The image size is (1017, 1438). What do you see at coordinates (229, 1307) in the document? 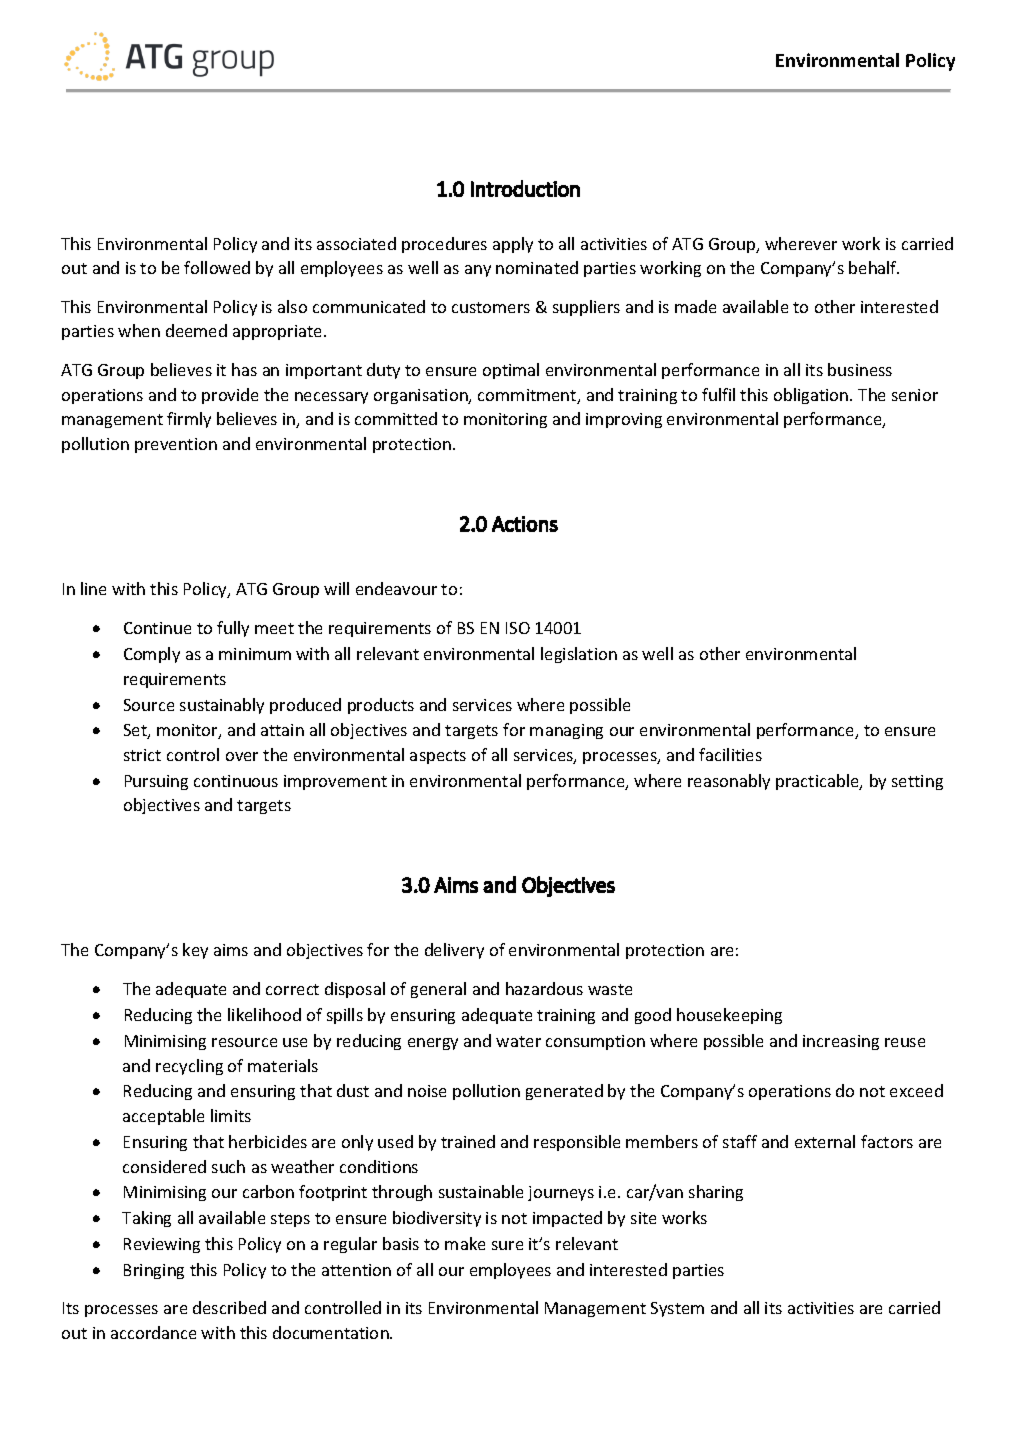
I see `described` at bounding box center [229, 1307].
